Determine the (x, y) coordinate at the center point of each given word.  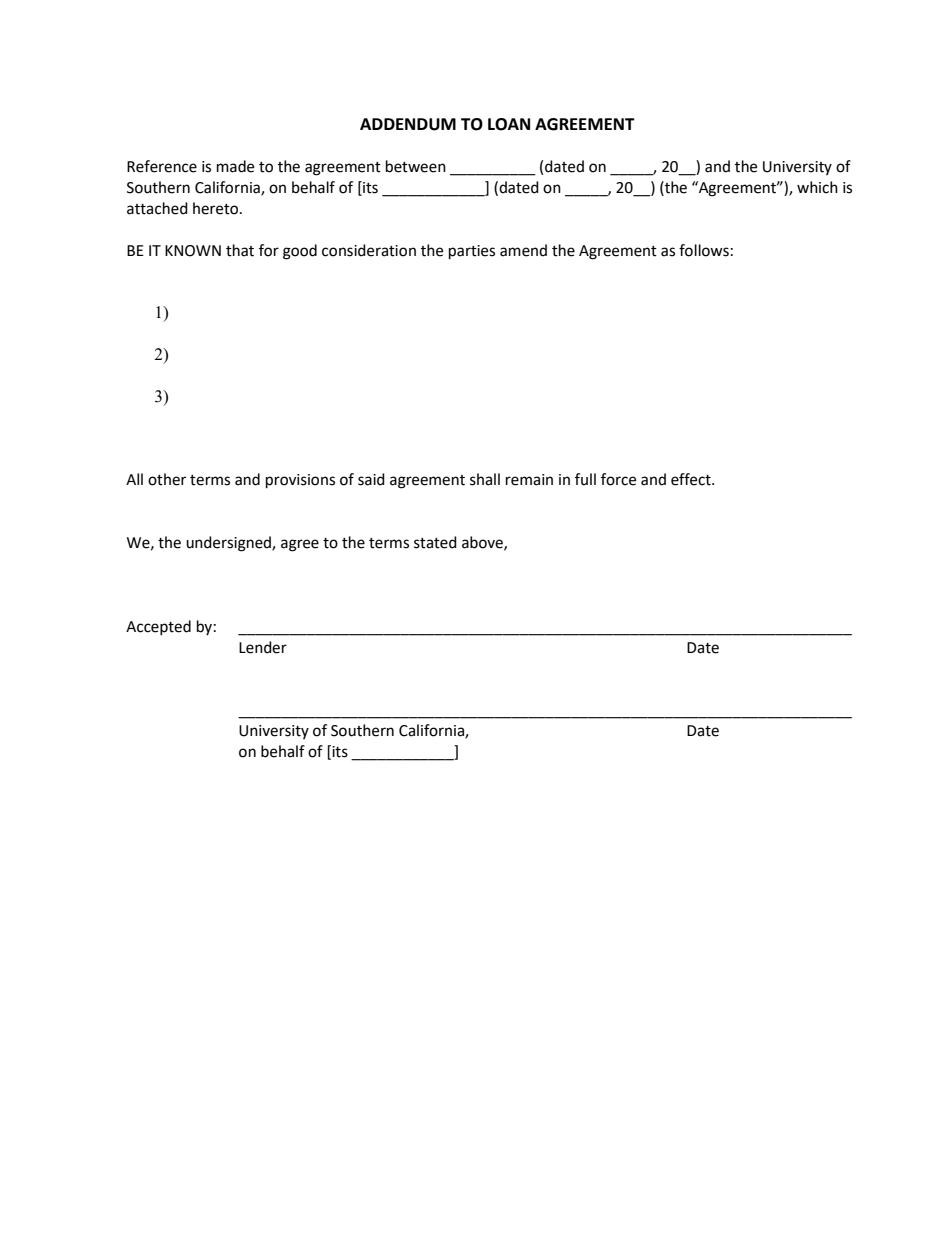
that (240, 250)
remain (529, 480)
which (817, 187)
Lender (263, 647)
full (585, 479)
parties (472, 252)
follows (704, 250)
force (618, 479)
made (235, 166)
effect (692, 479)
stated (435, 542)
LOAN (509, 124)
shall (485, 479)
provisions (300, 481)
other (167, 479)
